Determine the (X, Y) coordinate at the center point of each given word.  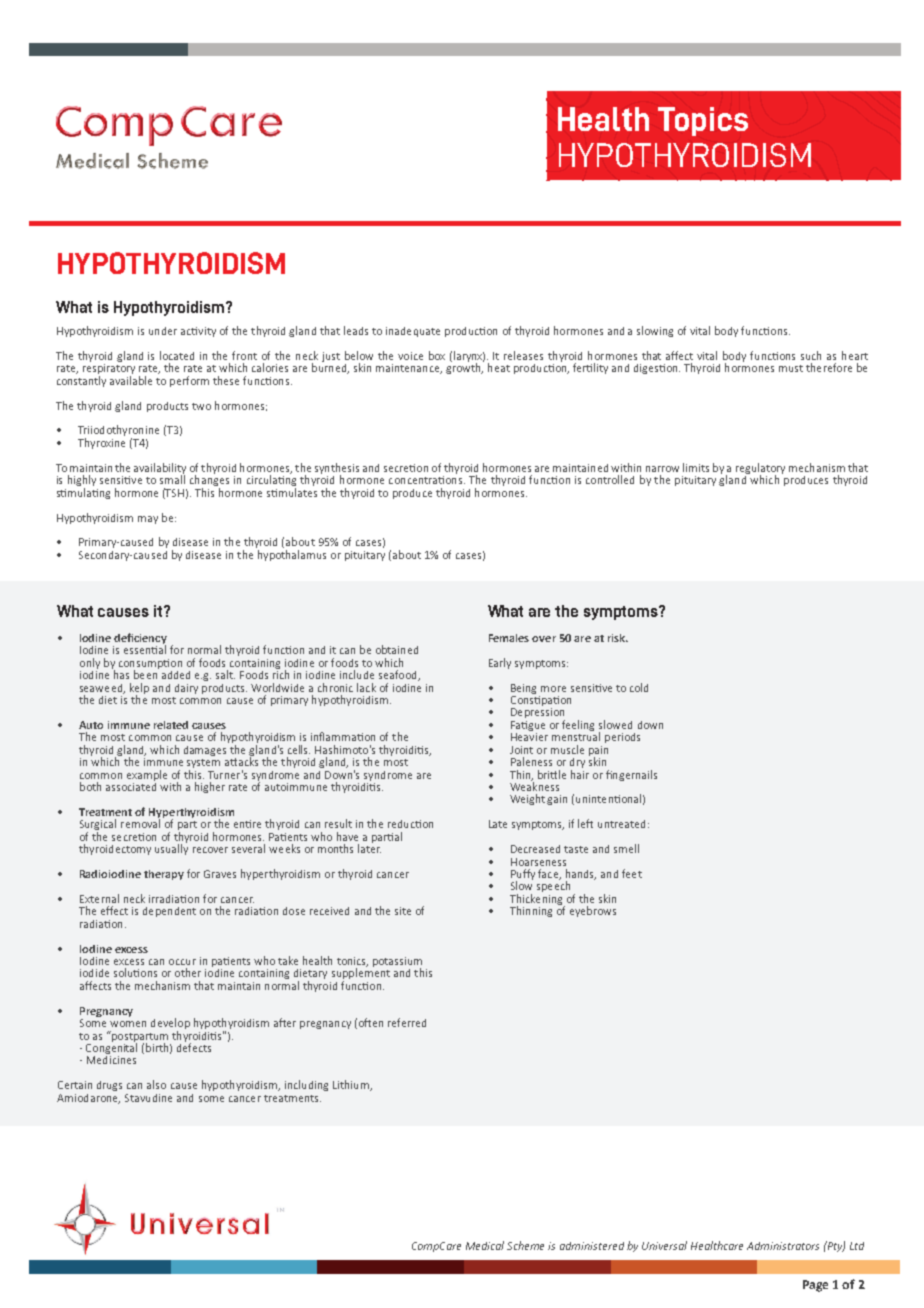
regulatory (760, 469)
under (163, 331)
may (148, 520)
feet (632, 873)
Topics (703, 121)
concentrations (425, 480)
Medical (485, 1245)
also (156, 1084)
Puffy (523, 876)
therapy (164, 875)
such (811, 355)
